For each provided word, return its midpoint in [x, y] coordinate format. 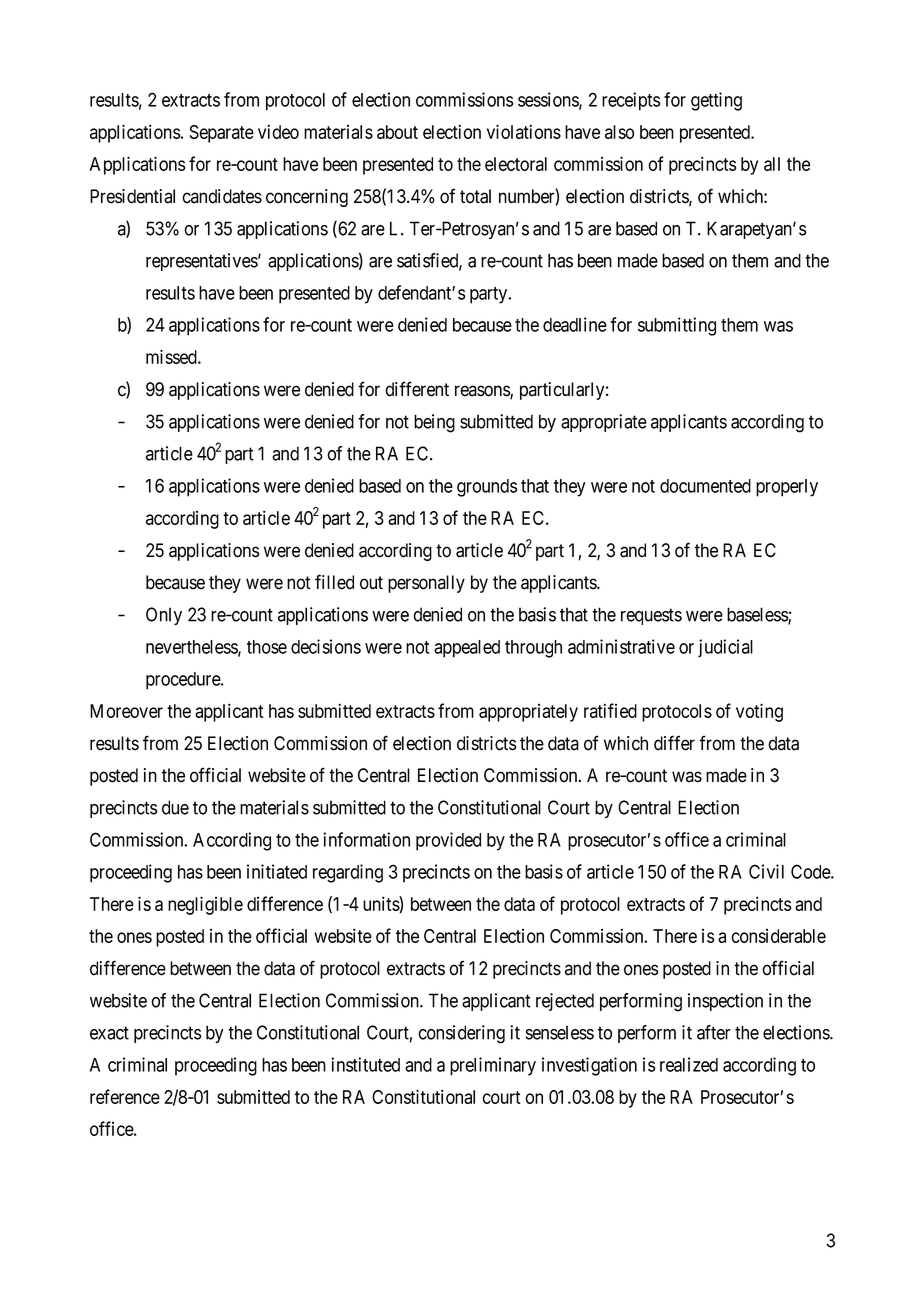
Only [164, 616]
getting [716, 101]
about [397, 132]
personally [426, 584]
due [175, 807]
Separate [221, 134]
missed [172, 356]
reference [125, 1096]
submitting [677, 326]
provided [448, 841]
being [434, 423]
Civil [766, 871]
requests [651, 616]
